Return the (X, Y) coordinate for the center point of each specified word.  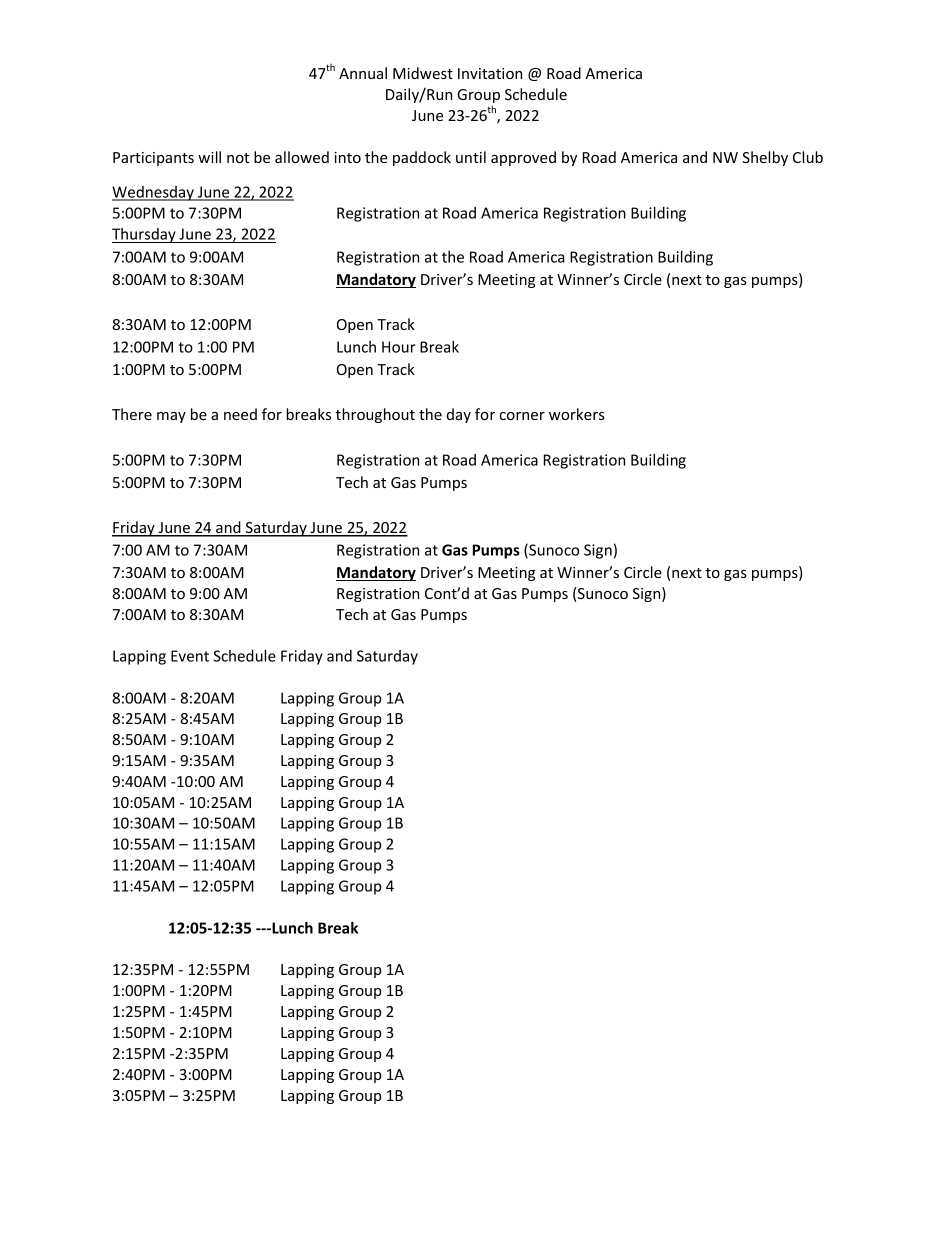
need (240, 414)
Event (190, 656)
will (209, 157)
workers (577, 414)
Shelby (765, 158)
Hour (399, 347)
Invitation (490, 73)
